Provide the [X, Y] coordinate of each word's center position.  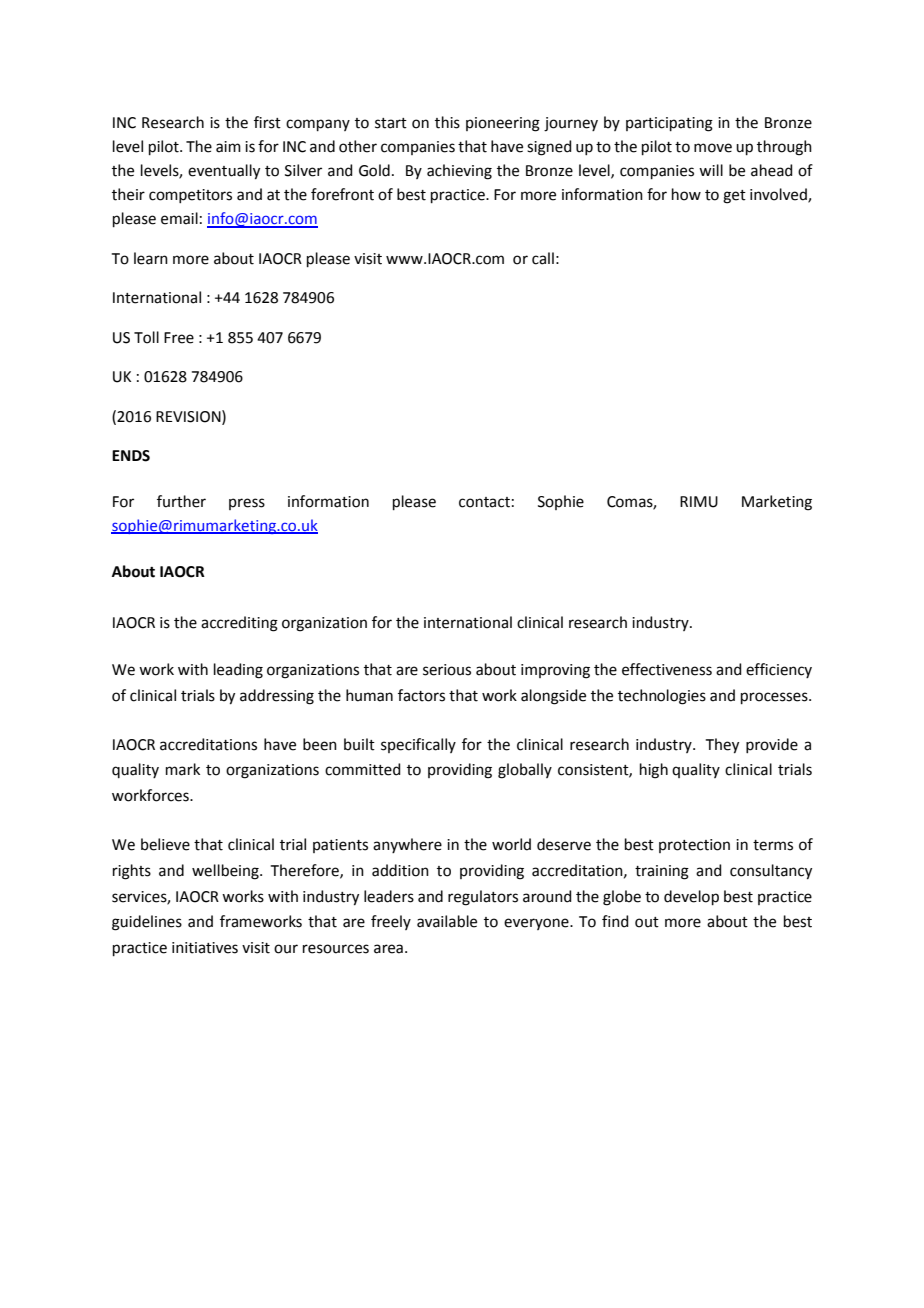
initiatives [205, 948]
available [447, 921]
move [713, 148]
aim [228, 147]
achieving [459, 172]
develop [691, 897]
